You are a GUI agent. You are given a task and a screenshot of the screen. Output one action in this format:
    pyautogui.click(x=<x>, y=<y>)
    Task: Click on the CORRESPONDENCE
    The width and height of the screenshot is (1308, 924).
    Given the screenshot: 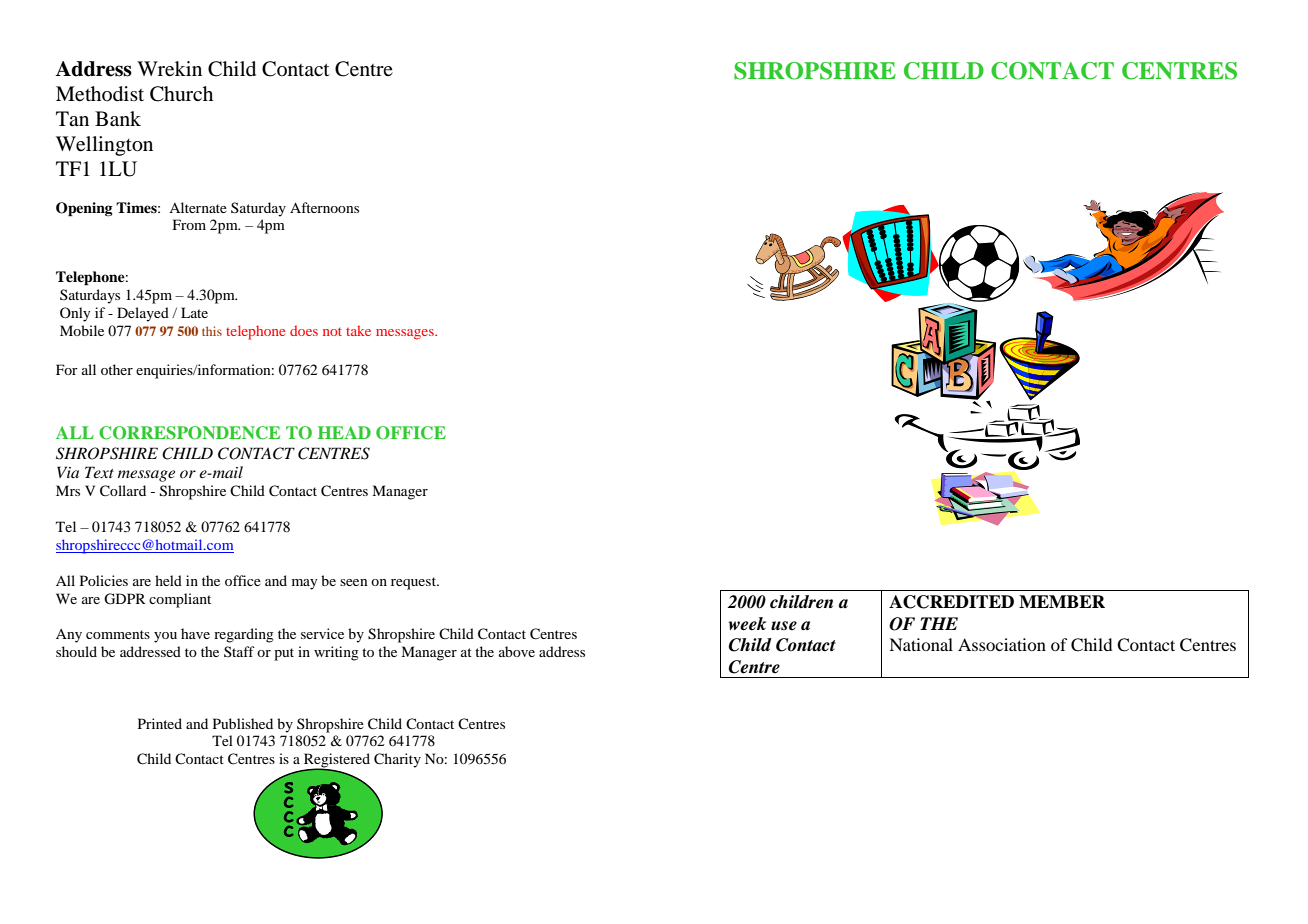 What is the action you would take?
    pyautogui.click(x=189, y=433)
